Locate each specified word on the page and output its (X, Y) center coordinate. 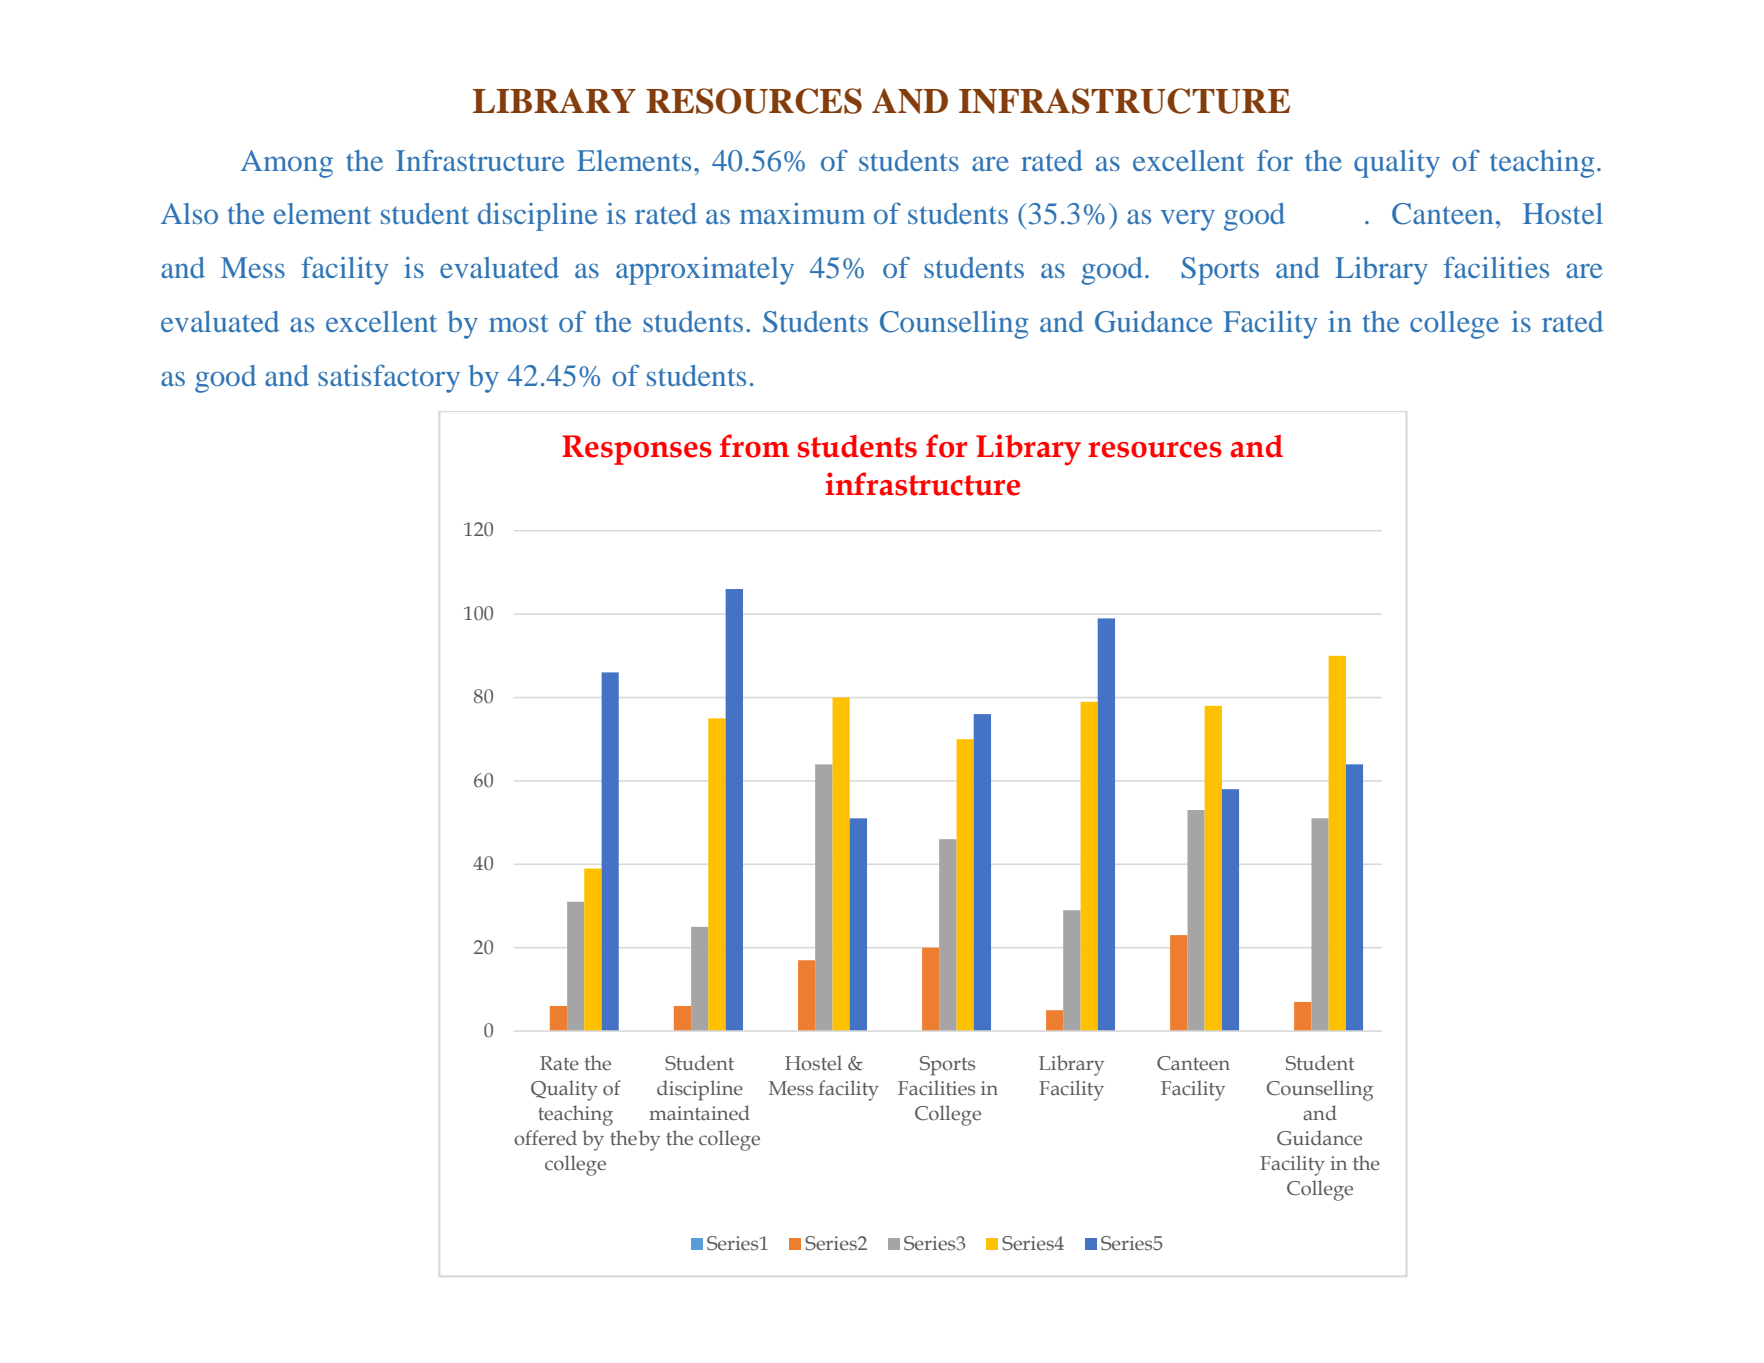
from (754, 446)
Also (189, 213)
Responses (637, 450)
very (1188, 220)
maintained (699, 1113)
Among (287, 164)
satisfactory (389, 378)
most (519, 323)
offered (545, 1138)
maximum (802, 213)
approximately (705, 271)
